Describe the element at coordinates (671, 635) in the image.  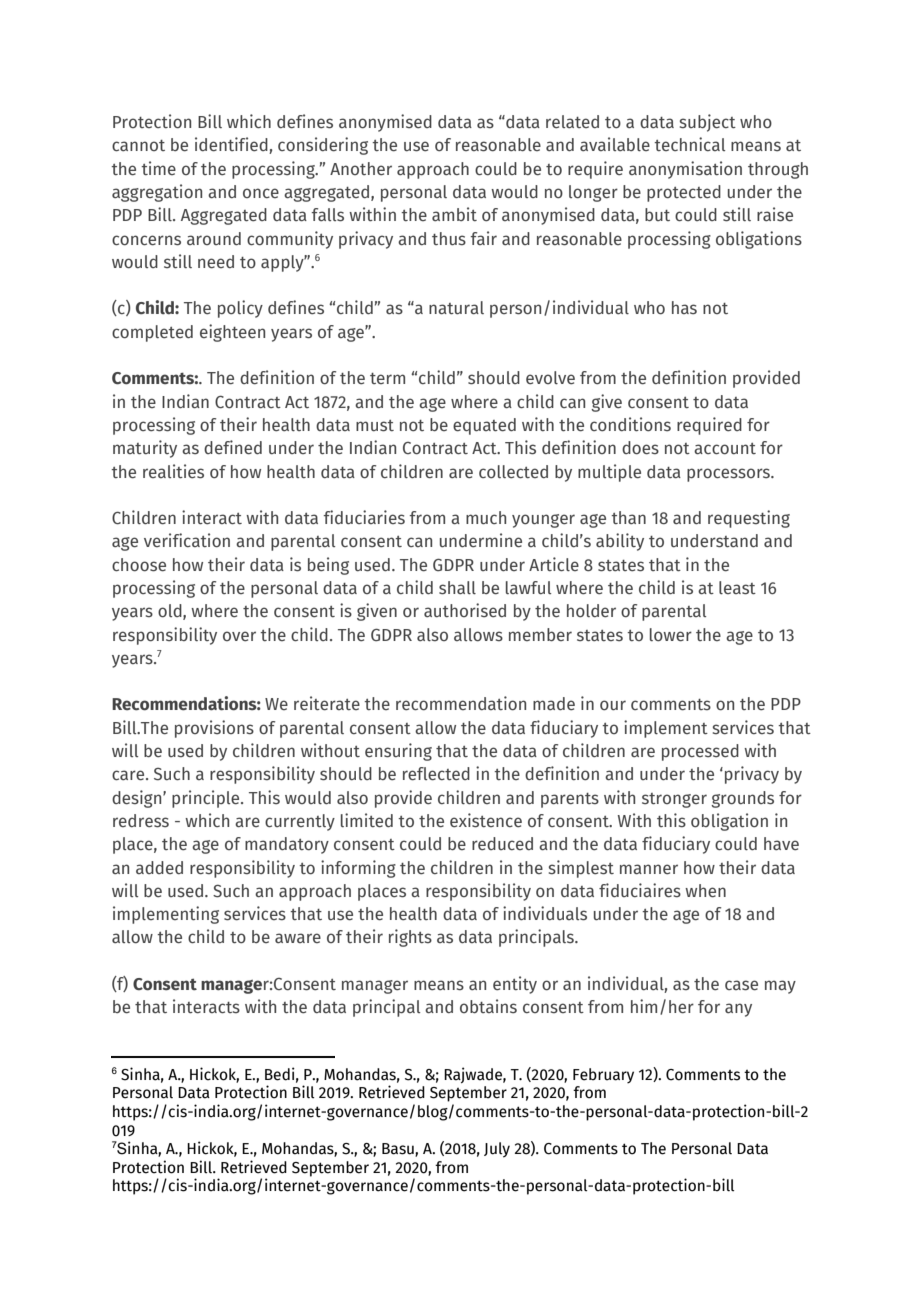
I see `lower` at that location.
